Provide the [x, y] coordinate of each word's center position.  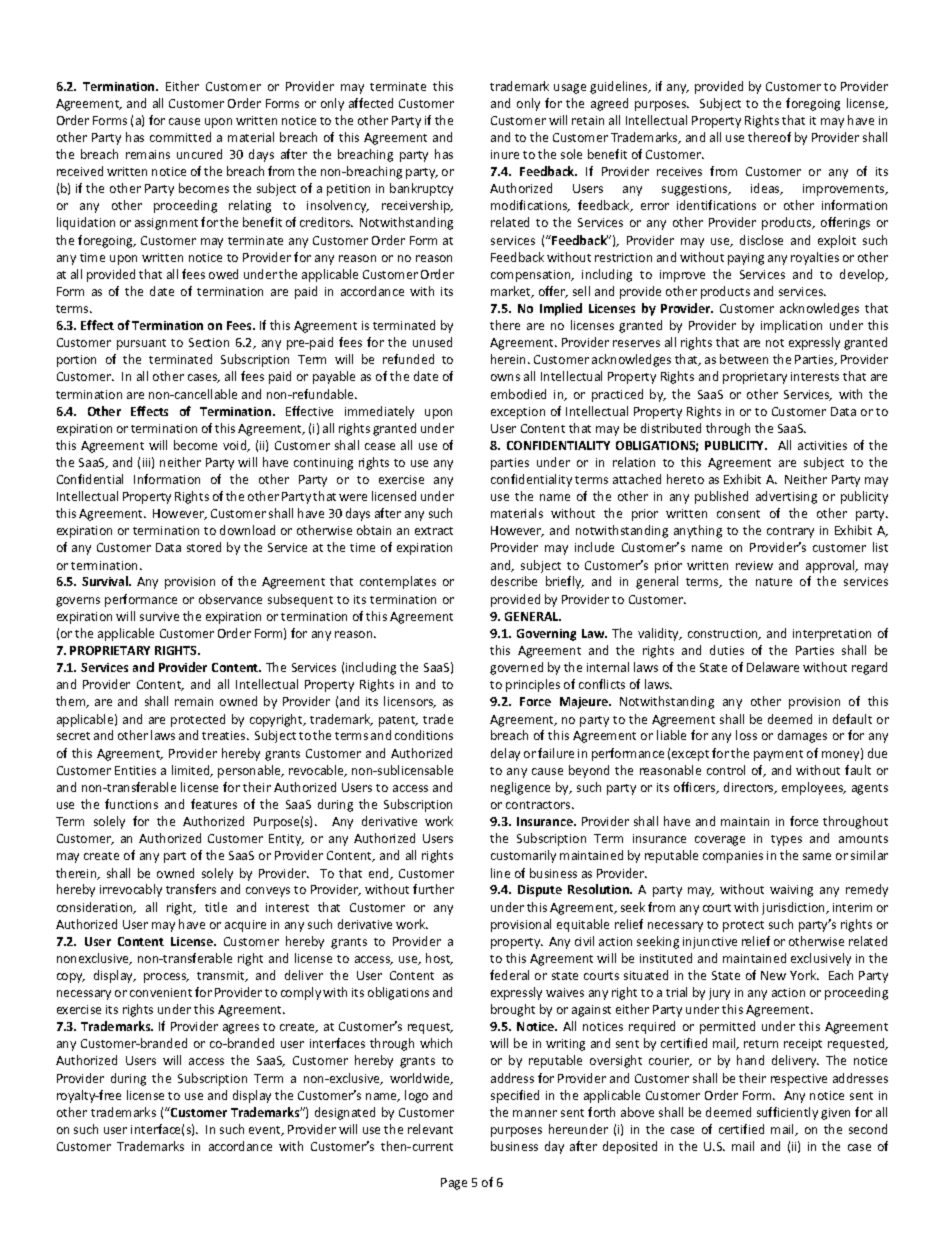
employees [814, 788]
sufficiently [787, 1113]
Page [454, 1184]
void [236, 446]
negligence [520, 788]
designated [345, 1113]
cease [380, 446]
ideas [766, 189]
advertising [786, 497]
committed [180, 137]
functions [131, 804]
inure [505, 154]
